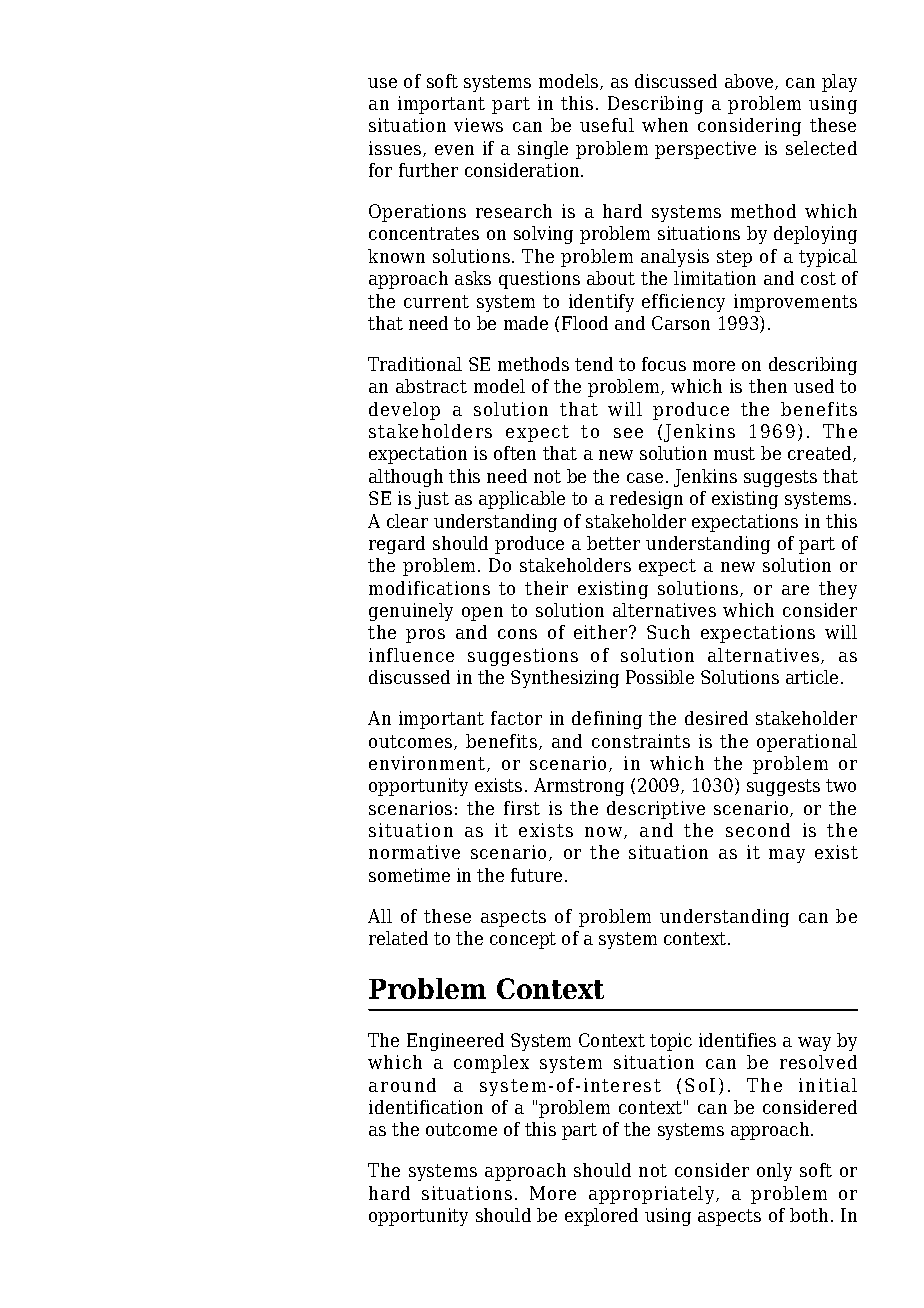  I want to click on then, so click(768, 386).
